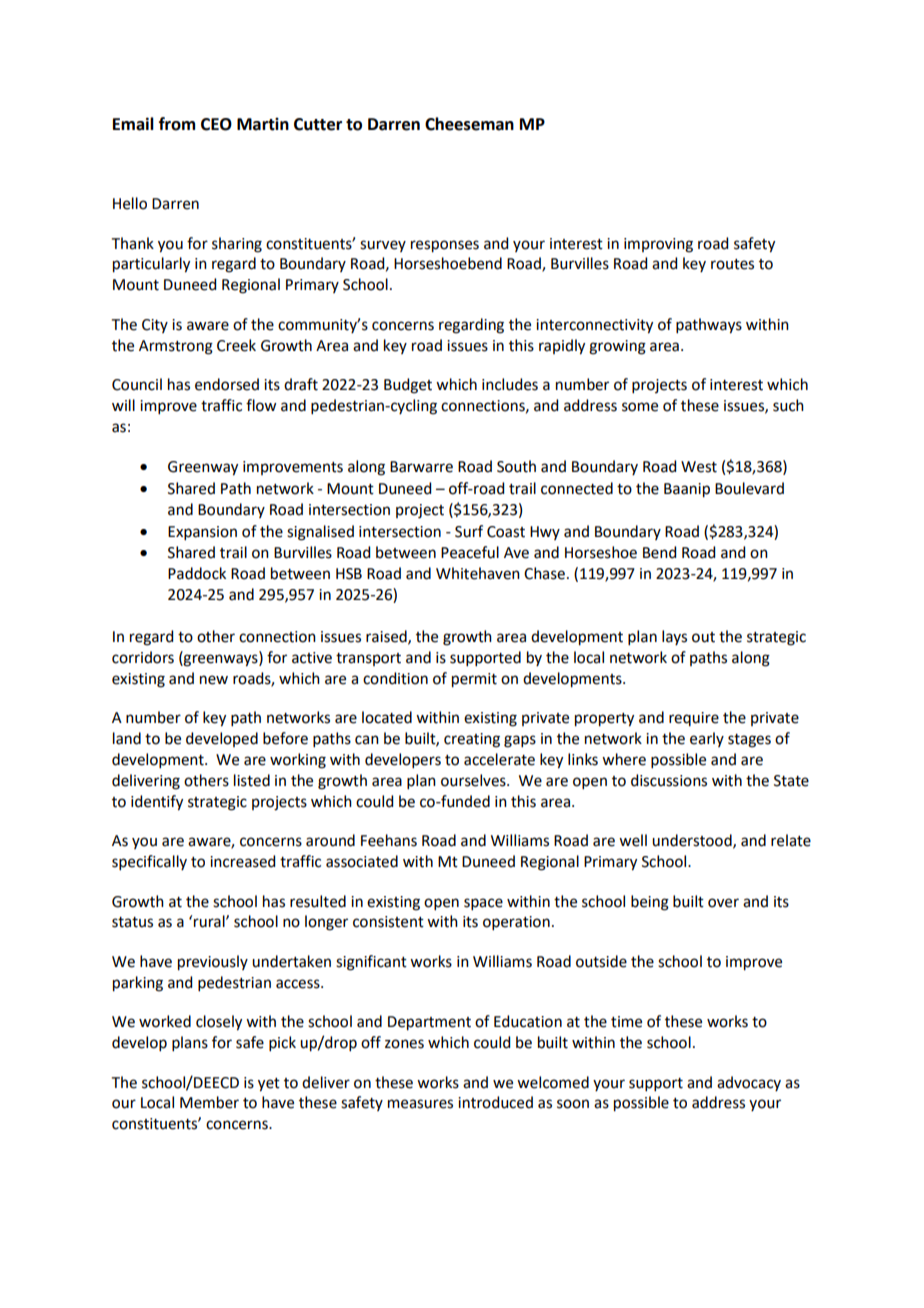 The image size is (924, 1308). Describe the element at coordinates (470, 552) in the page. I see `Peaceful` at that location.
